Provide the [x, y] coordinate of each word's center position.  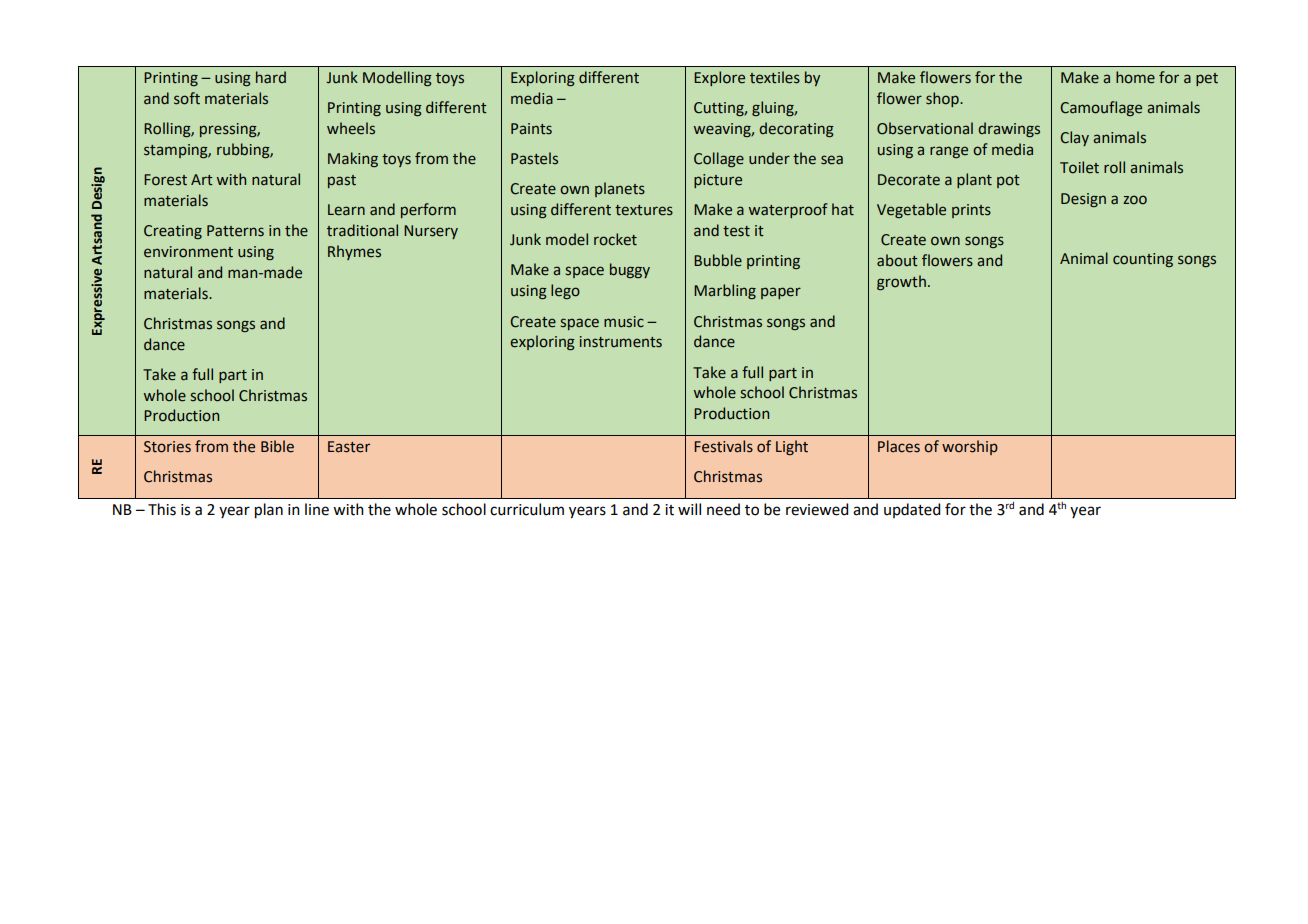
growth [901, 282]
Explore [719, 78]
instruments [621, 342]
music [624, 322]
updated [912, 510]
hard [271, 77]
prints [971, 211]
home [1135, 77]
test [736, 231]
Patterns [235, 231]
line [317, 509]
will [689, 509]
